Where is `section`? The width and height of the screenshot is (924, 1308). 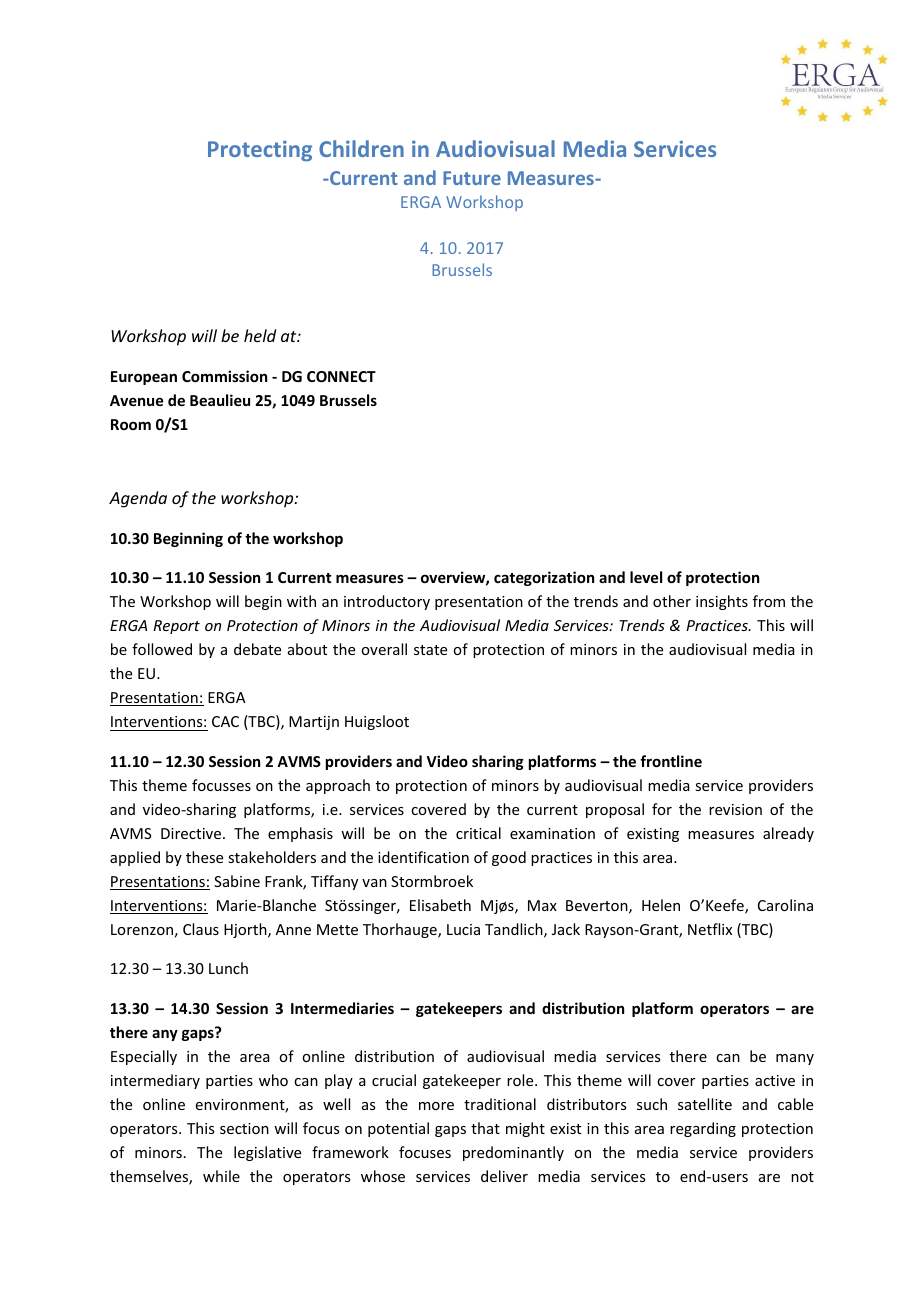 section is located at coordinates (244, 1128).
